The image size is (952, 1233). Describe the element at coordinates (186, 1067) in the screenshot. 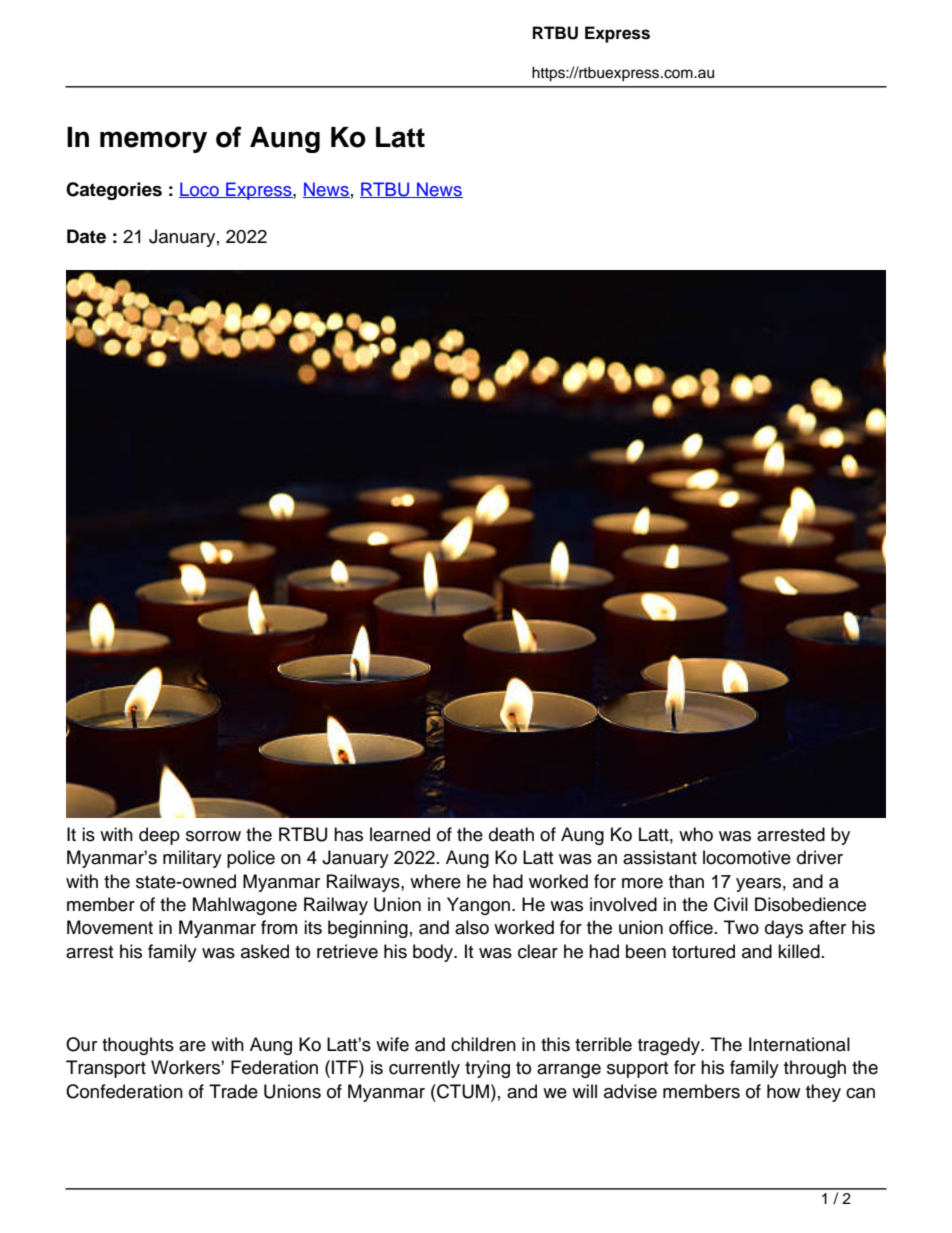

I see `Workers` at that location.
